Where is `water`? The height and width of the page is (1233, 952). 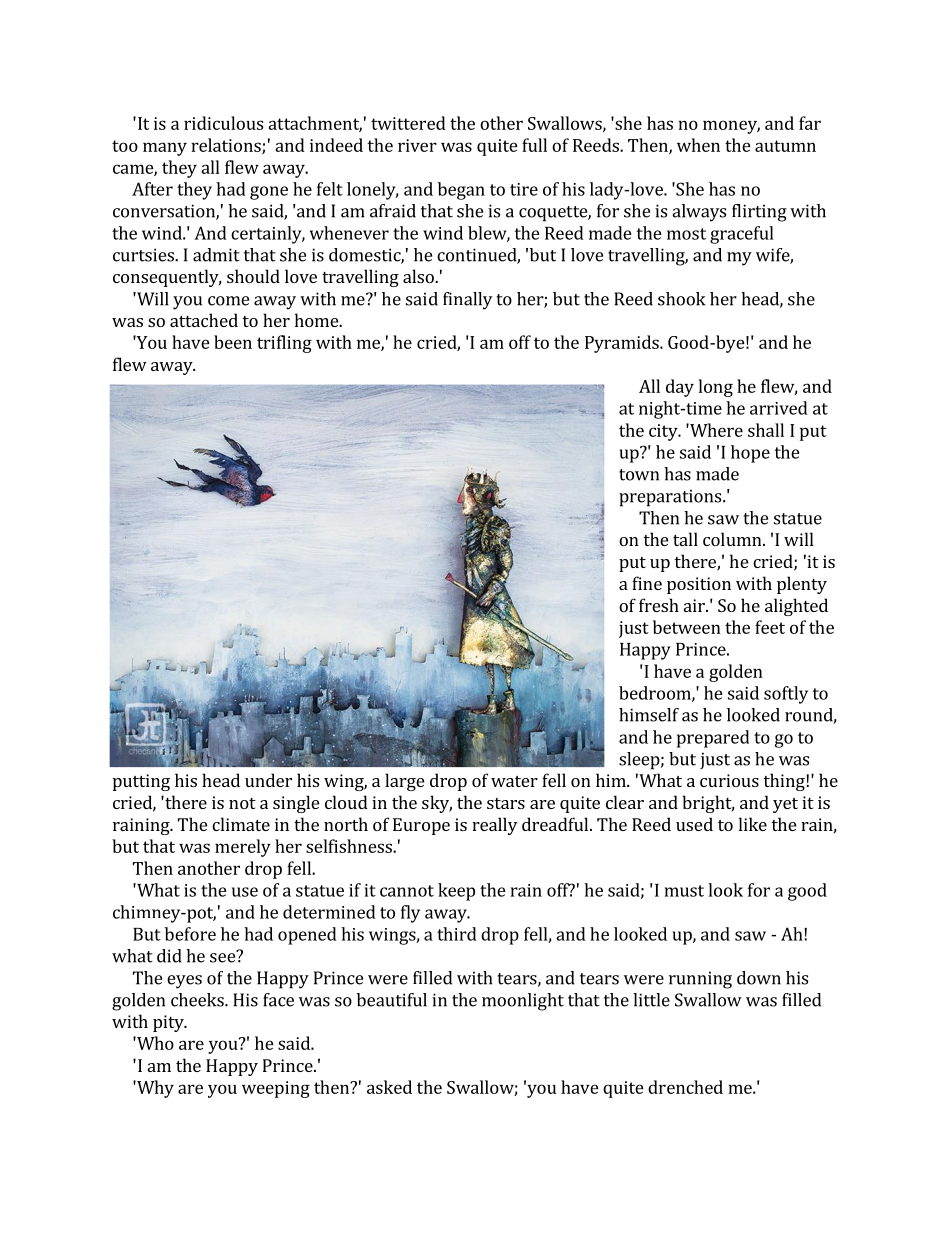 water is located at coordinates (514, 781).
